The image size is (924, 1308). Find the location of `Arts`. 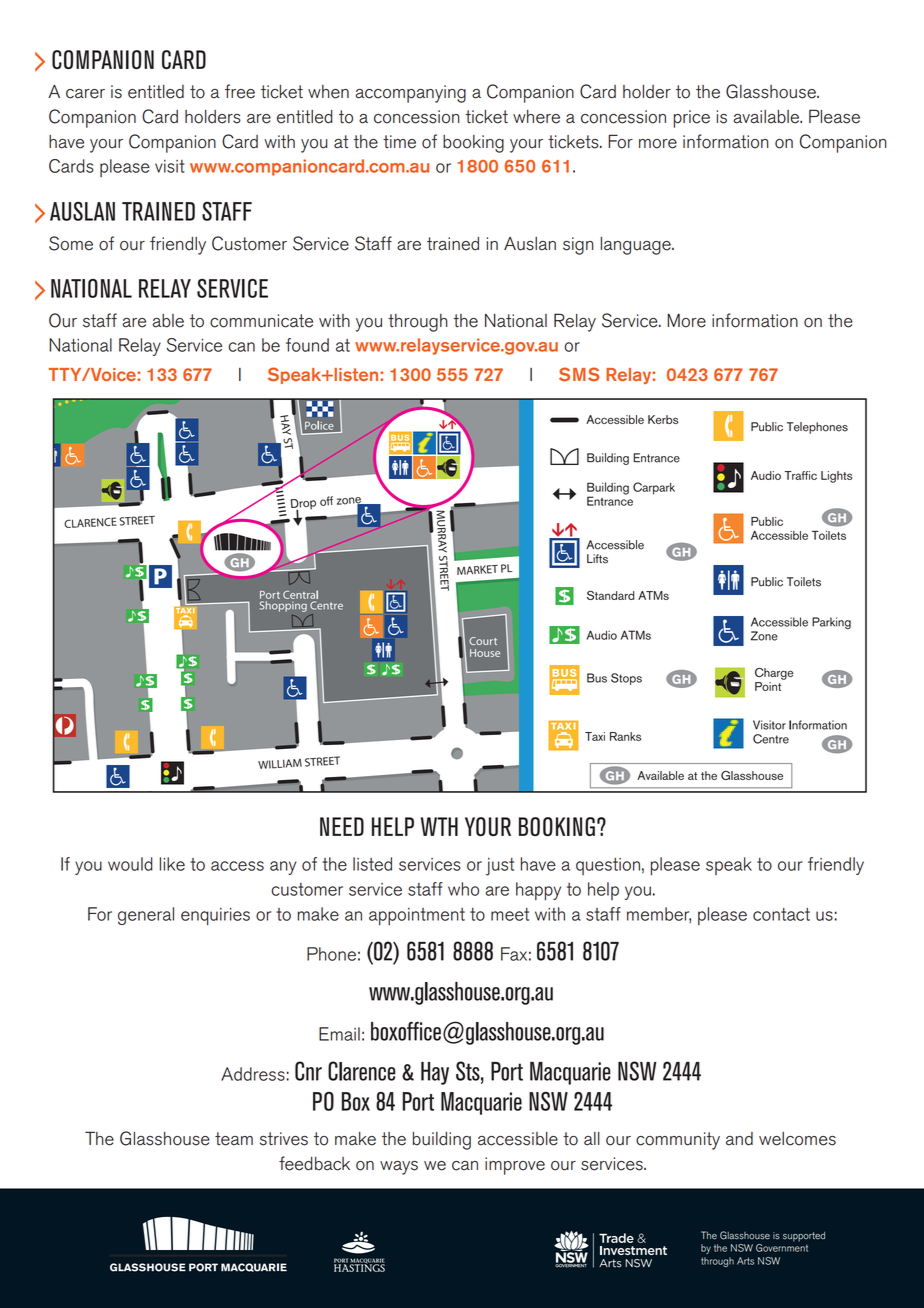

Arts is located at coordinates (745, 1261).
